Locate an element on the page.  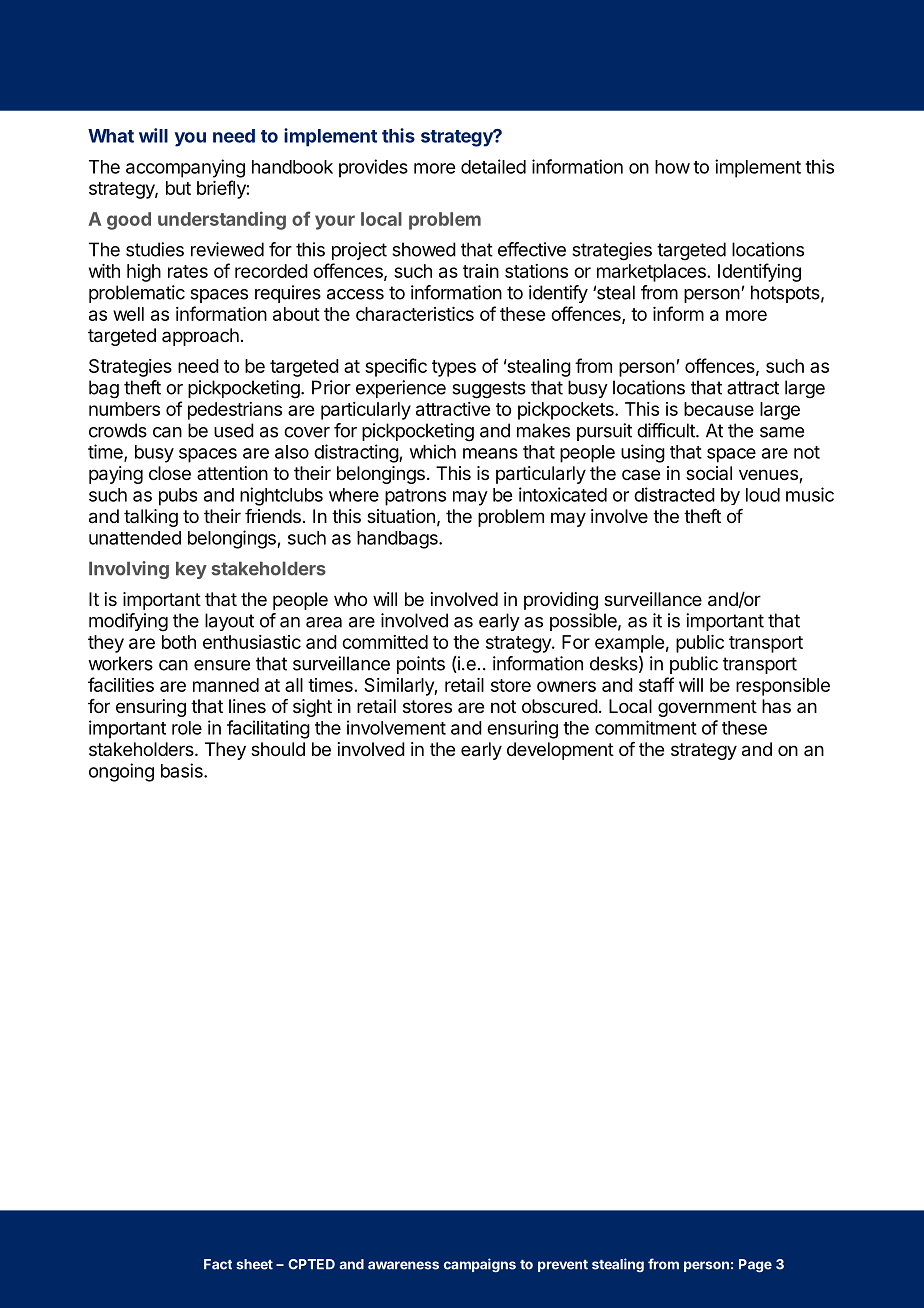
commitment is located at coordinates (646, 727).
